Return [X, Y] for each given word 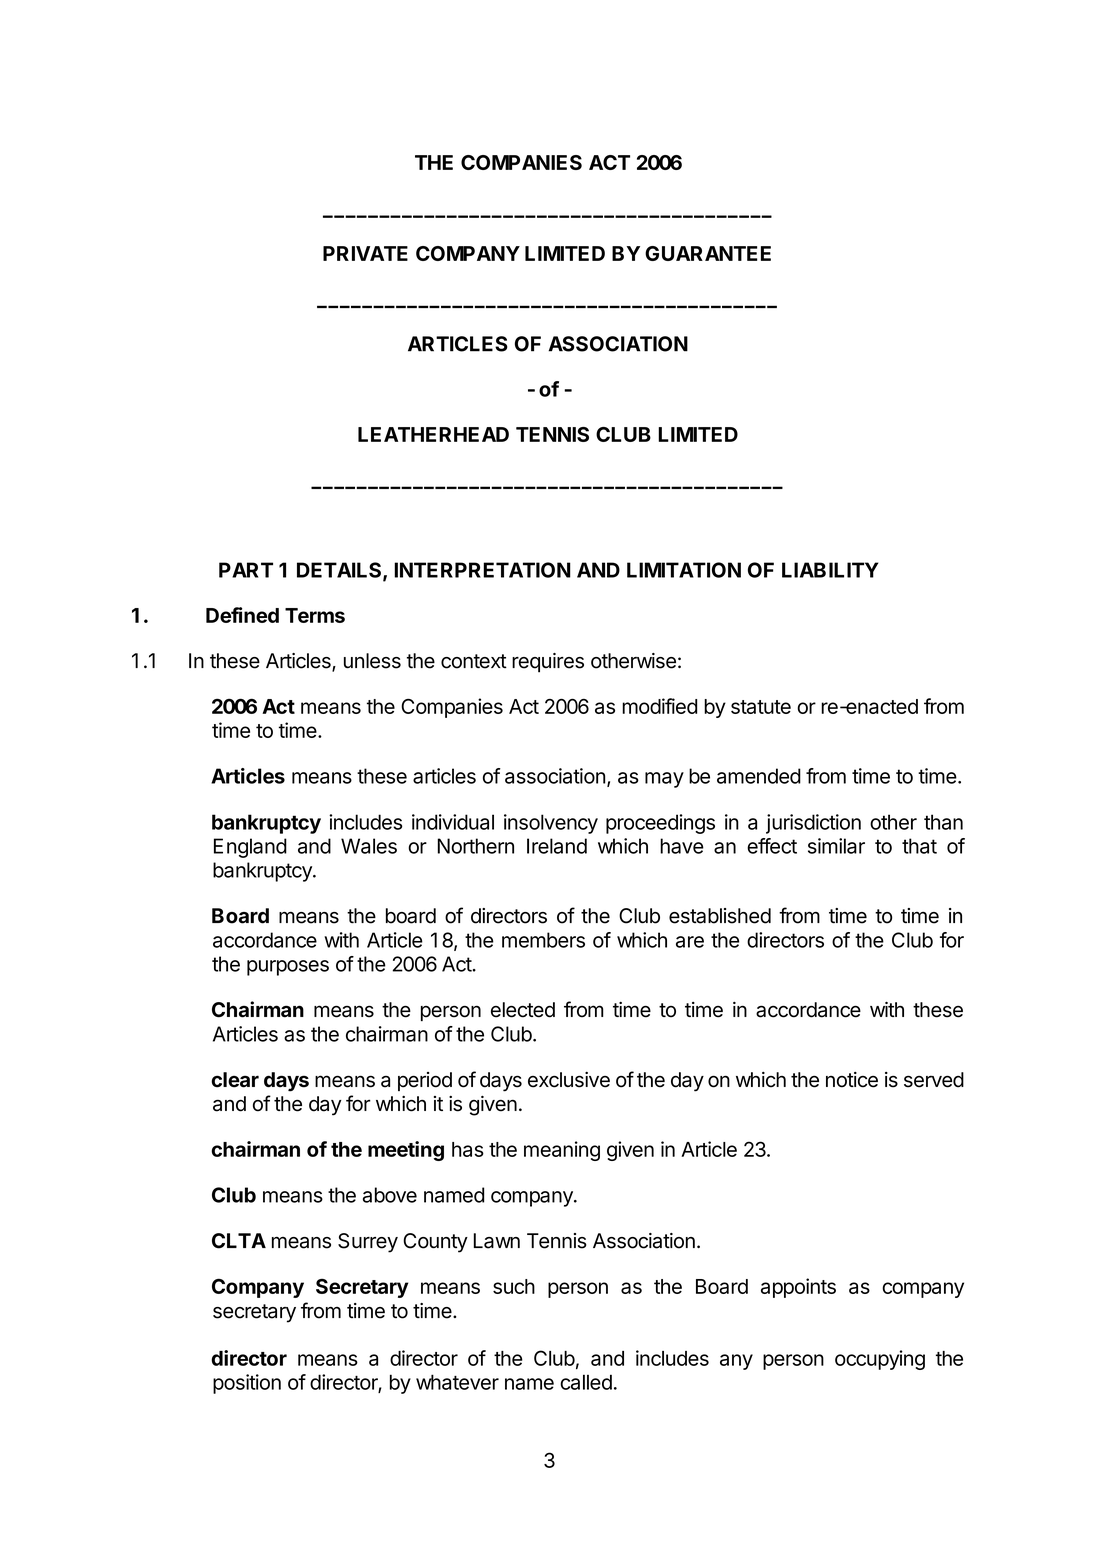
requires [548, 663]
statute [761, 707]
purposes [288, 968]
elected [523, 1010]
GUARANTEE [708, 253]
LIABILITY [830, 570]
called [586, 1382]
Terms [315, 615]
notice [852, 1080]
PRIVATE [365, 253]
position [247, 1384]
